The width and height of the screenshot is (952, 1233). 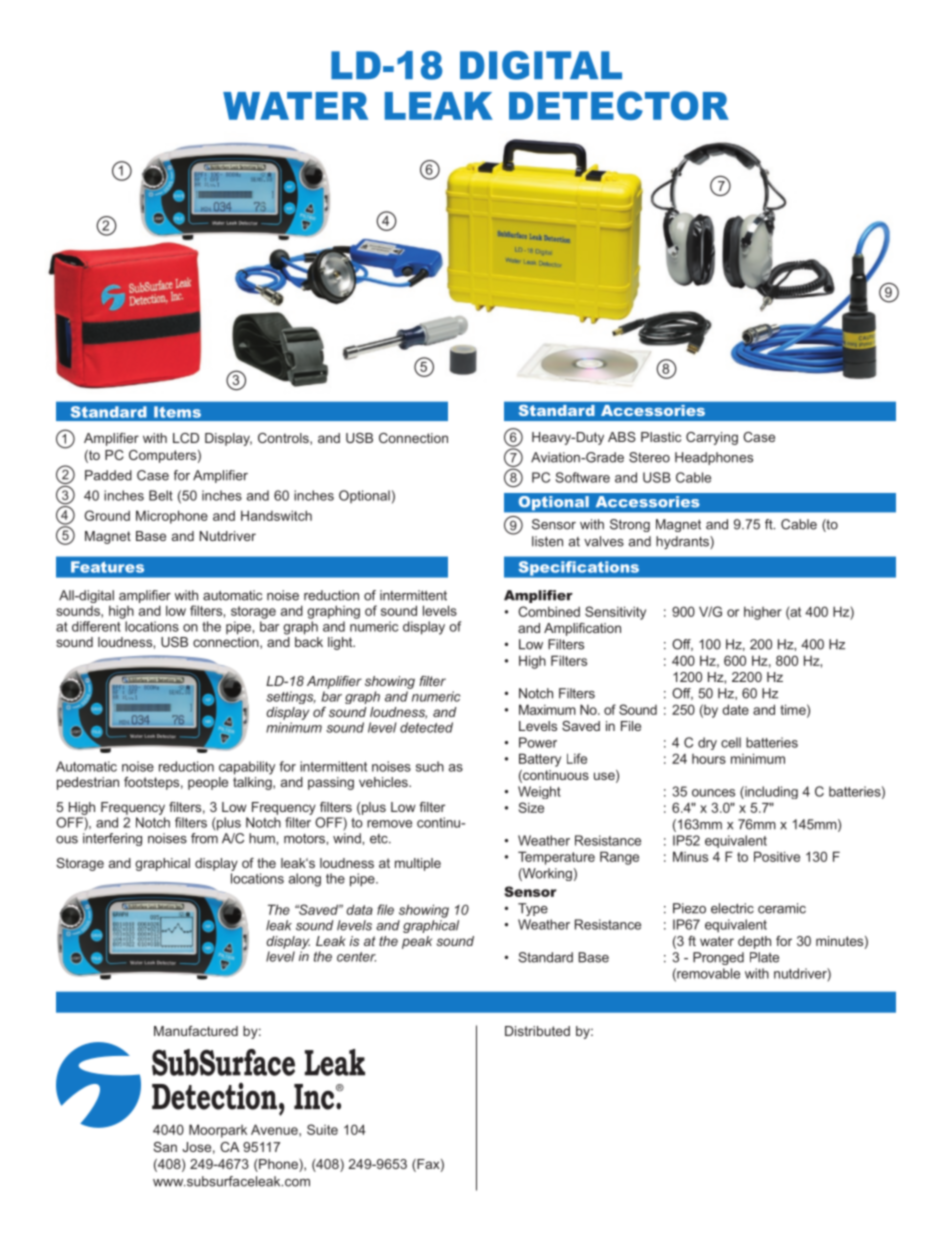 What do you see at coordinates (322, 1129) in the screenshot?
I see `Suite` at bounding box center [322, 1129].
